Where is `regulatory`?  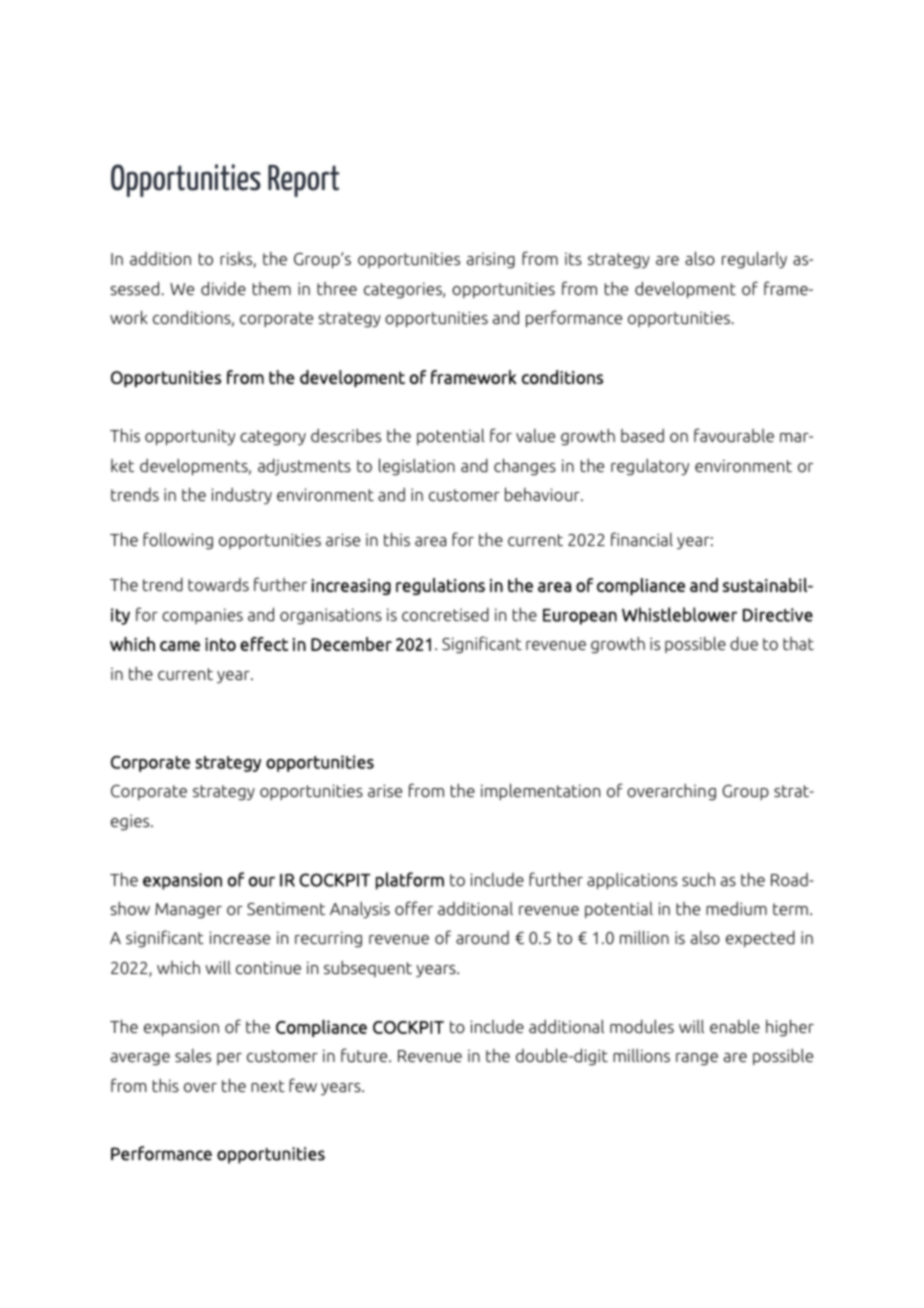 regulatory is located at coordinates (650, 467).
